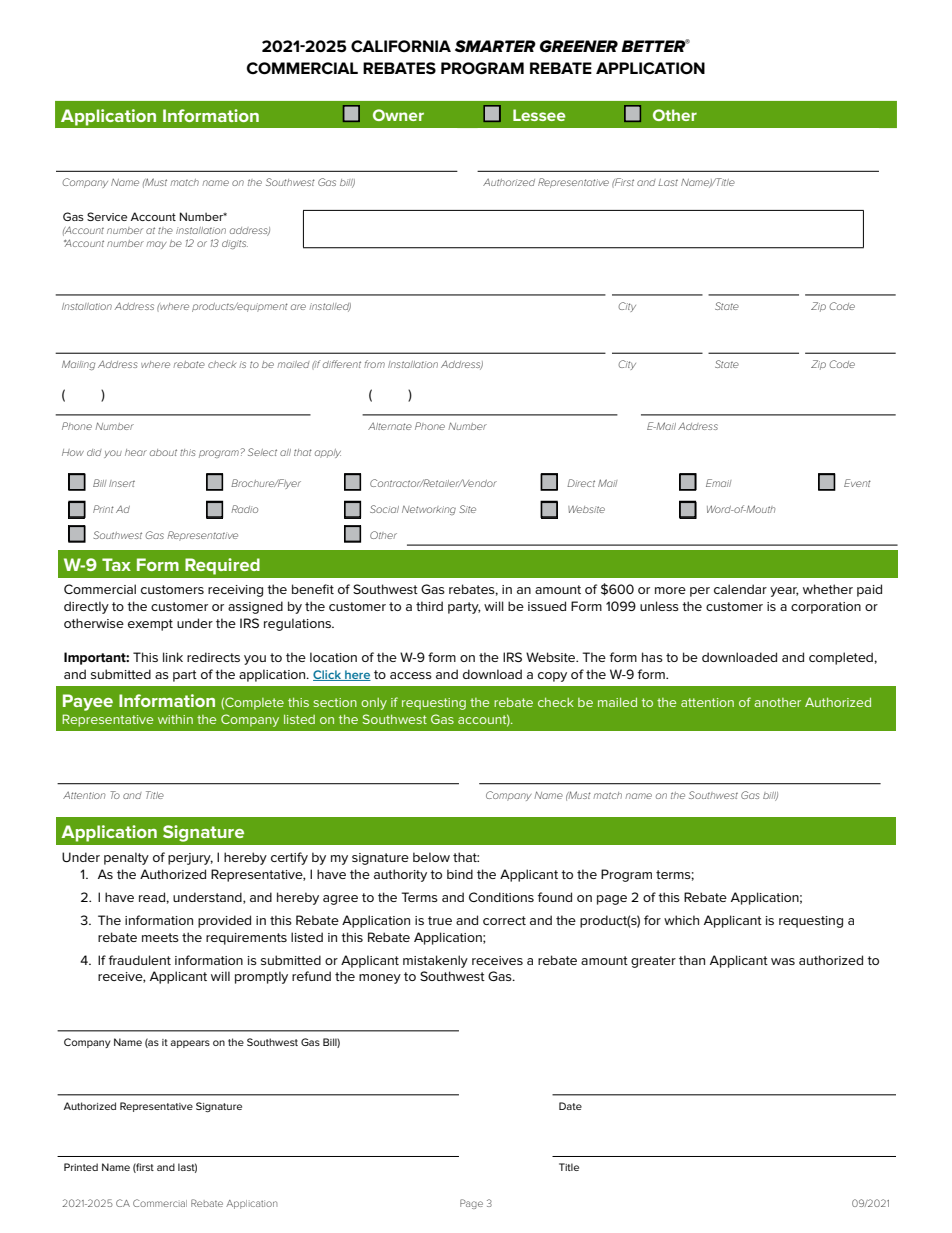  What do you see at coordinates (190, 1044) in the screenshot?
I see `appears` at bounding box center [190, 1044].
